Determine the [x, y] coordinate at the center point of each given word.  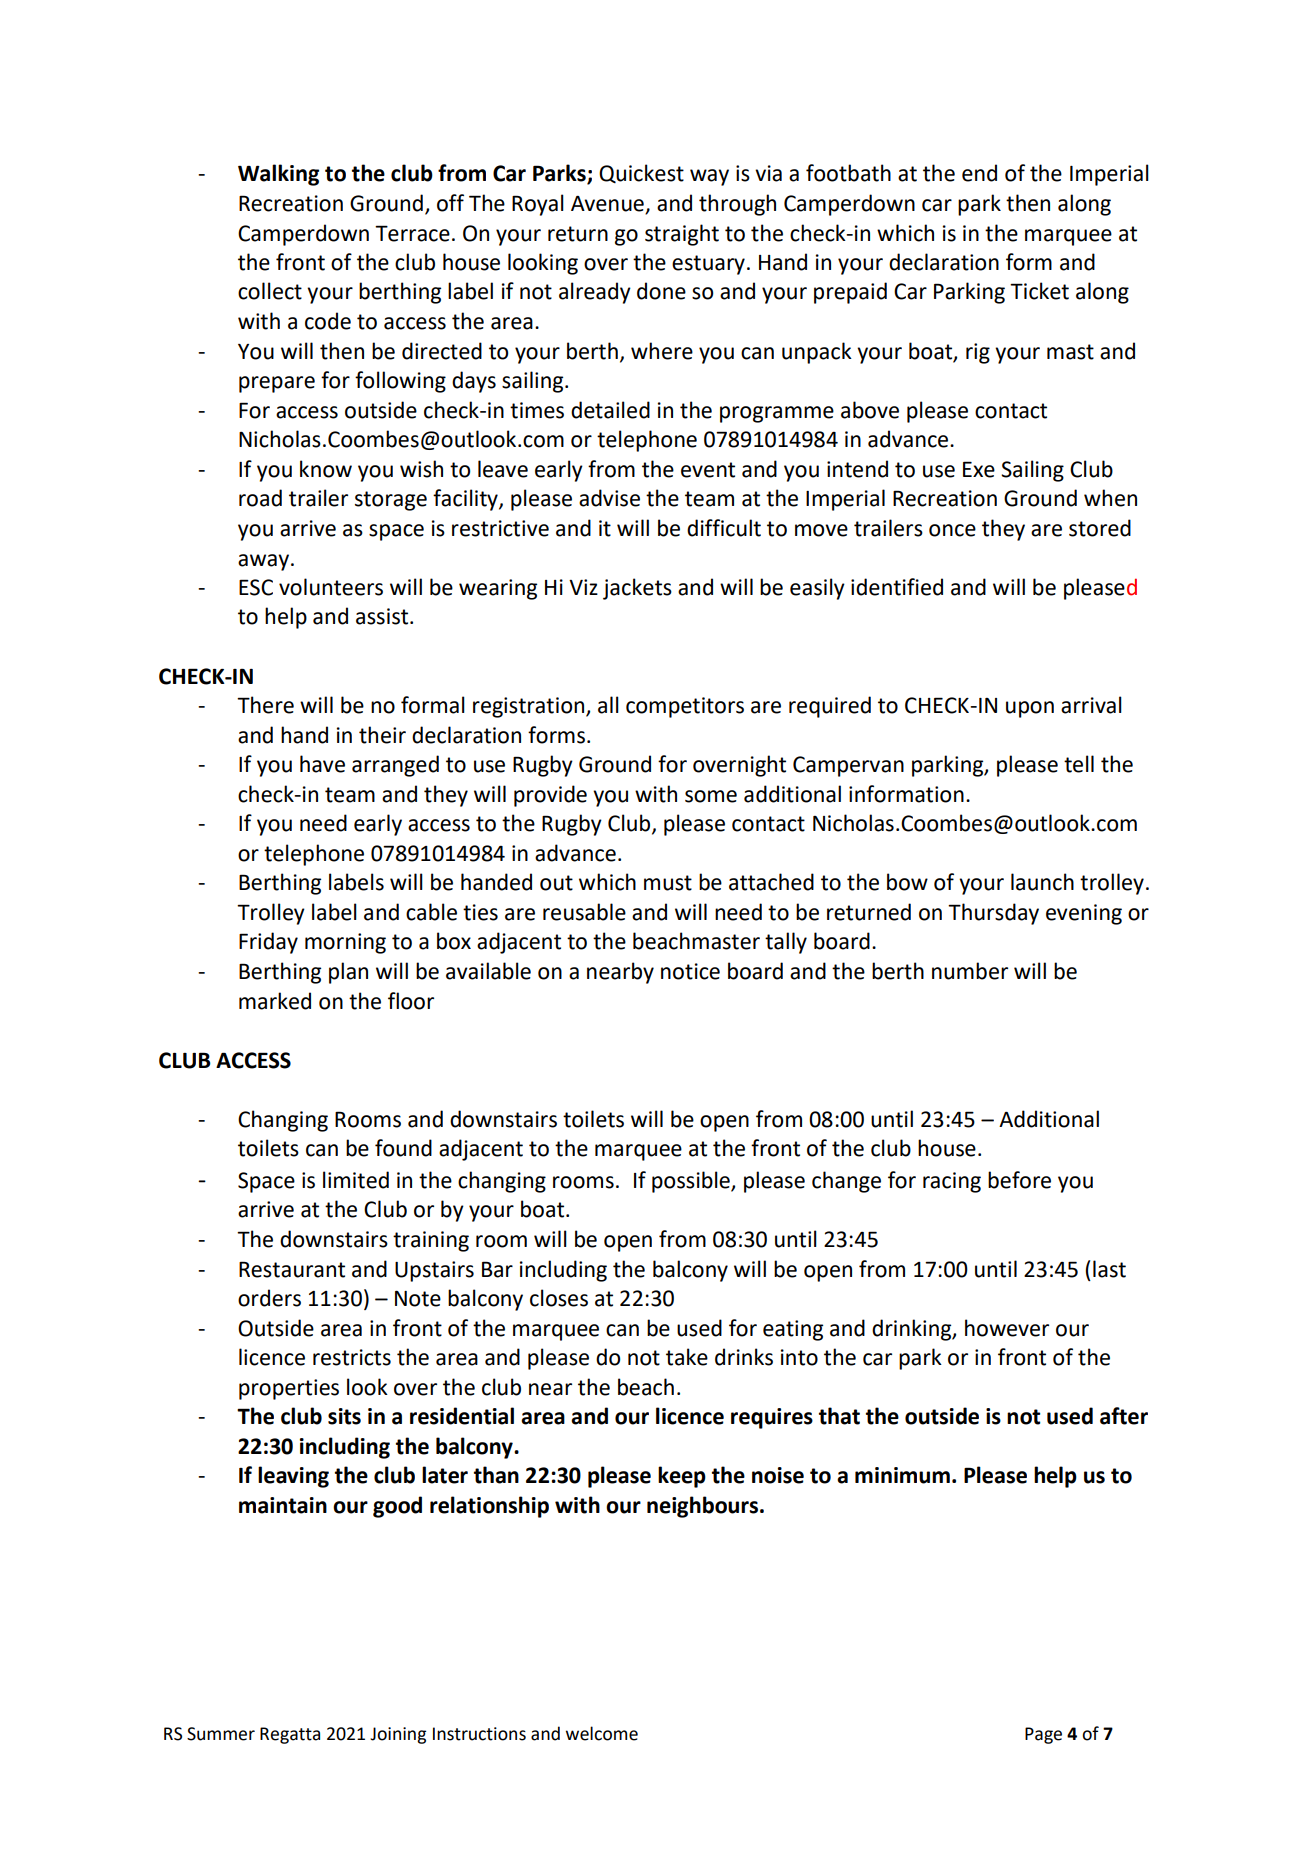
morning [345, 943]
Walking [278, 175]
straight [682, 235]
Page [1043, 1735]
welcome [602, 1733]
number [970, 971]
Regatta [290, 1735]
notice [690, 971]
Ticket [1039, 291]
